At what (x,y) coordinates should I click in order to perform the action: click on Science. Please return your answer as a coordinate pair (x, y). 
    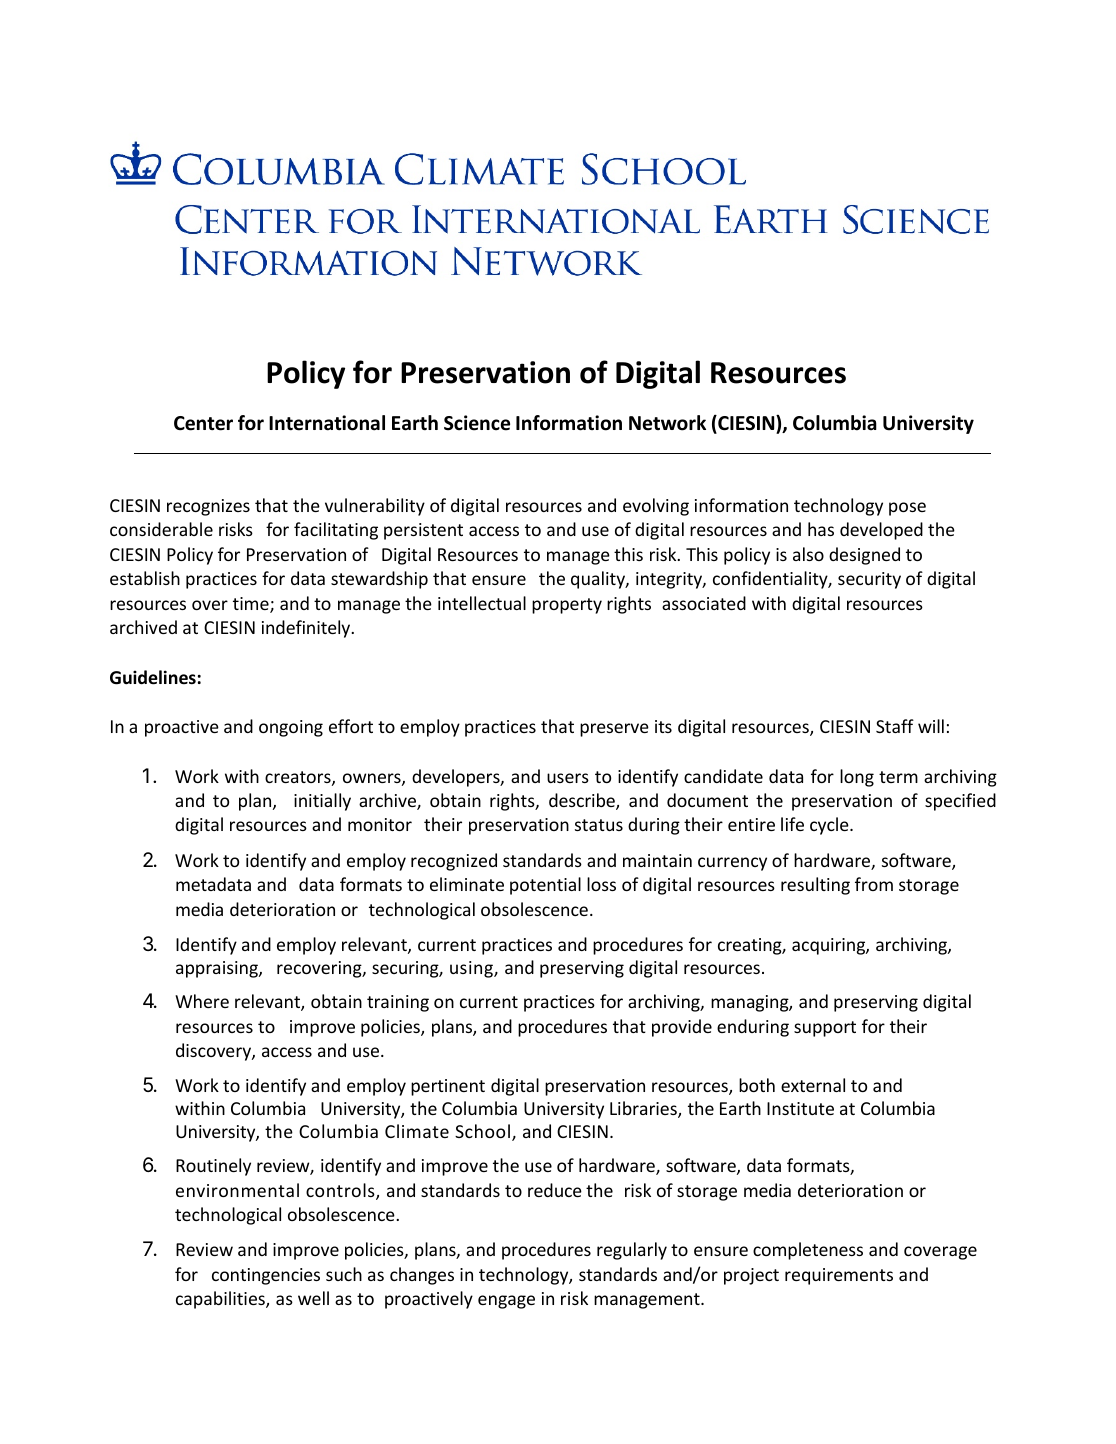
    Looking at the image, I should click on (477, 423).
